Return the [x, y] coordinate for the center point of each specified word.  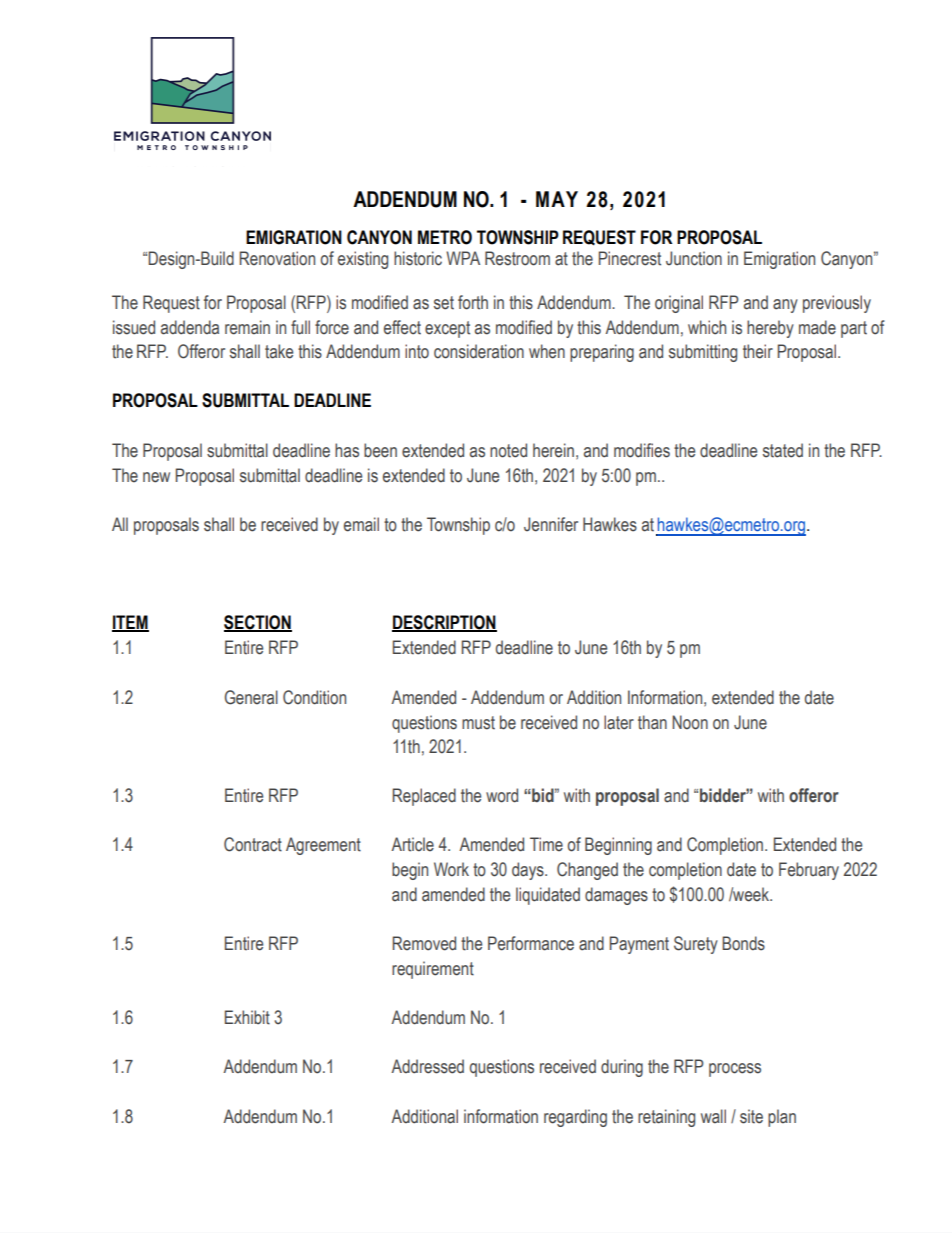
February [809, 871]
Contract [253, 844]
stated [783, 450]
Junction [694, 258]
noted [508, 450]
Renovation [277, 258]
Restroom [517, 258]
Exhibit [247, 1017]
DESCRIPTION [444, 623]
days [529, 871]
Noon [690, 722]
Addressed [427, 1066]
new [156, 477]
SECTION [258, 623]
